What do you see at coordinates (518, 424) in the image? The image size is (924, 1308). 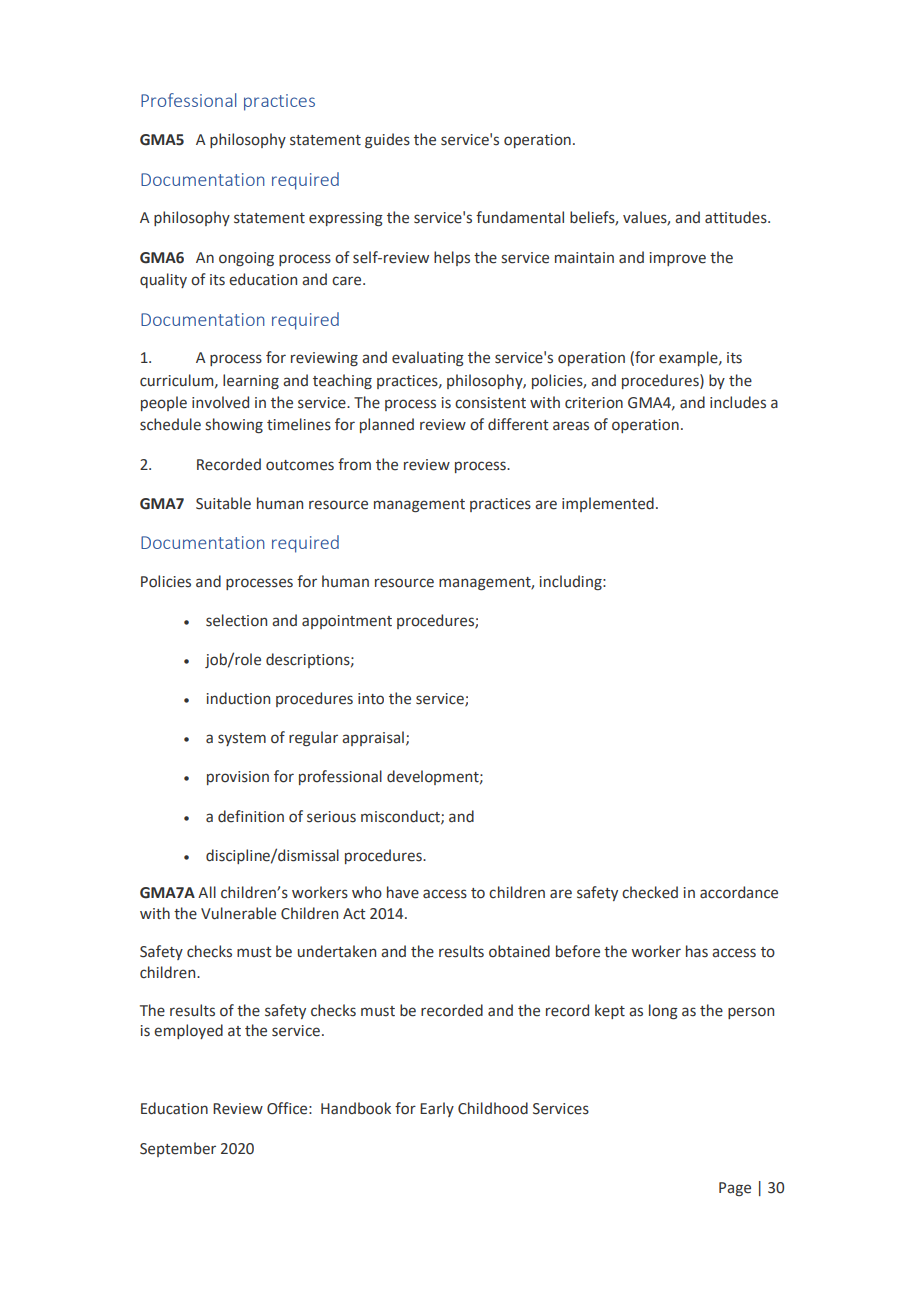 I see `different` at bounding box center [518, 424].
